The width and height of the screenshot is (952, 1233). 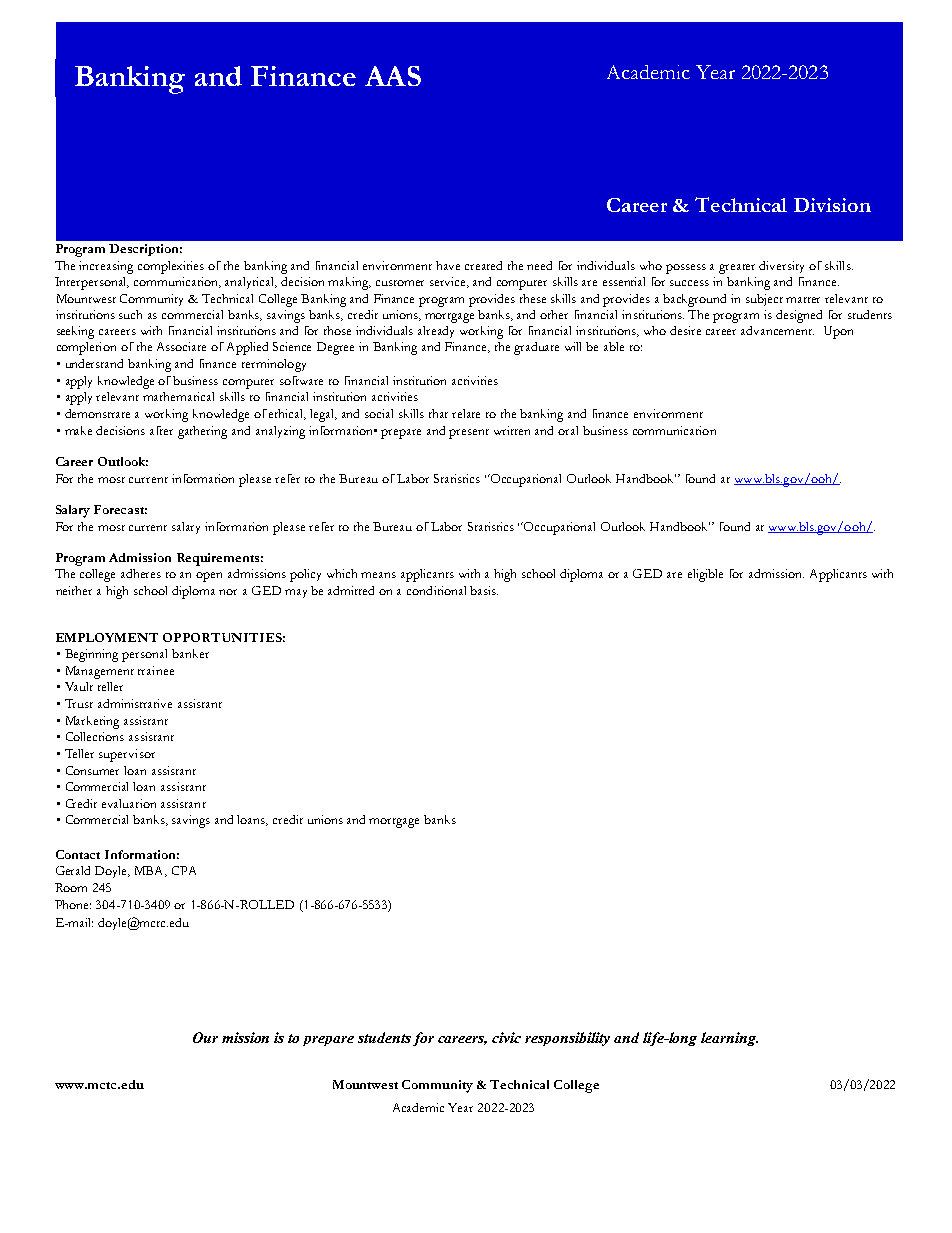 What do you see at coordinates (777, 330) in the screenshot?
I see `advancement` at bounding box center [777, 330].
